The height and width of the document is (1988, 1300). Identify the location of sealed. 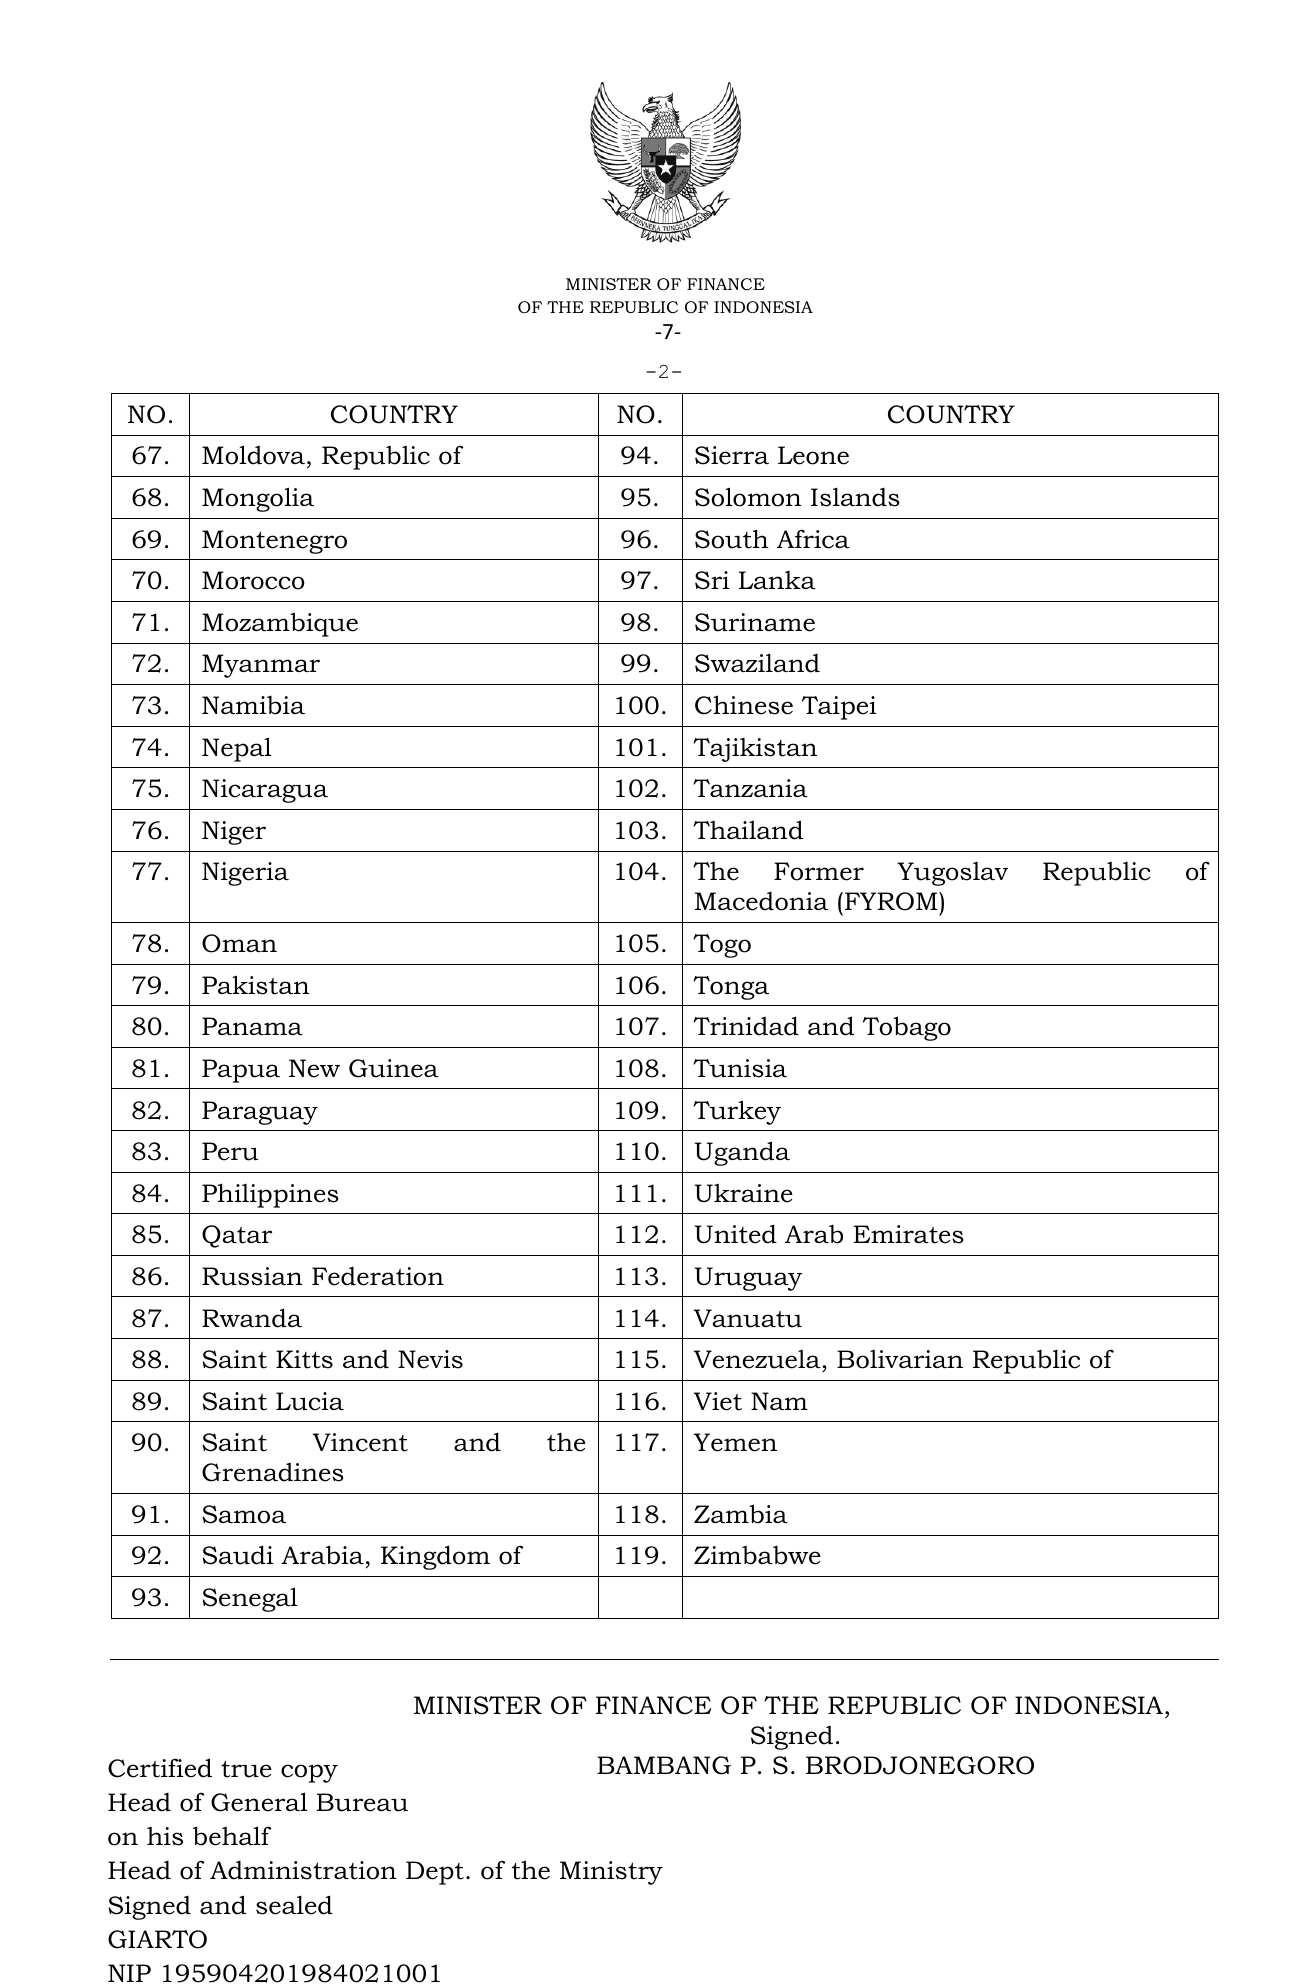
(294, 1905).
